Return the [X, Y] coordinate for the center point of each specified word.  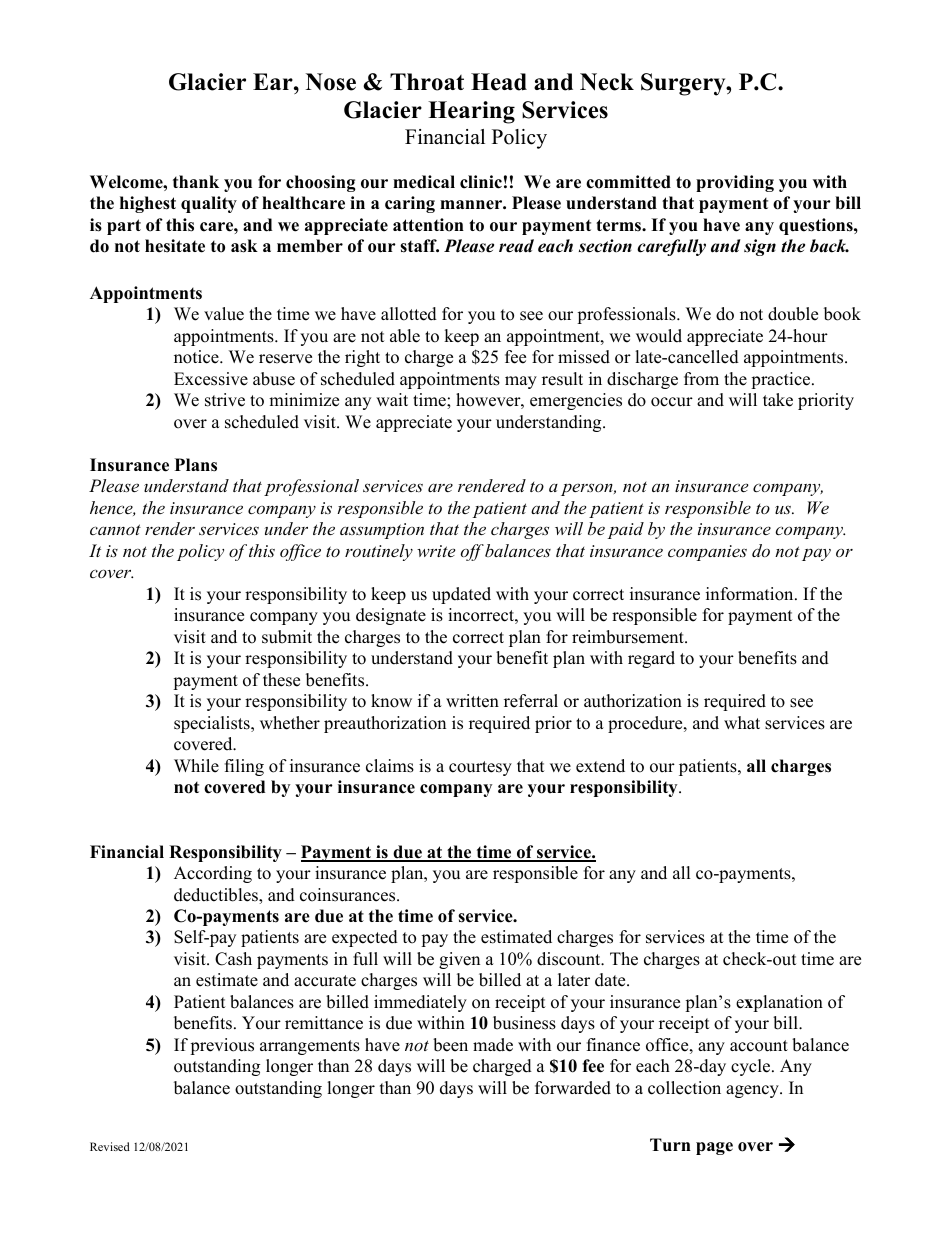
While [196, 766]
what [742, 722]
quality [209, 204]
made [493, 1045]
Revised [110, 1146]
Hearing [471, 112]
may [521, 382]
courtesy [480, 768]
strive [225, 400]
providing [735, 183]
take [778, 400]
